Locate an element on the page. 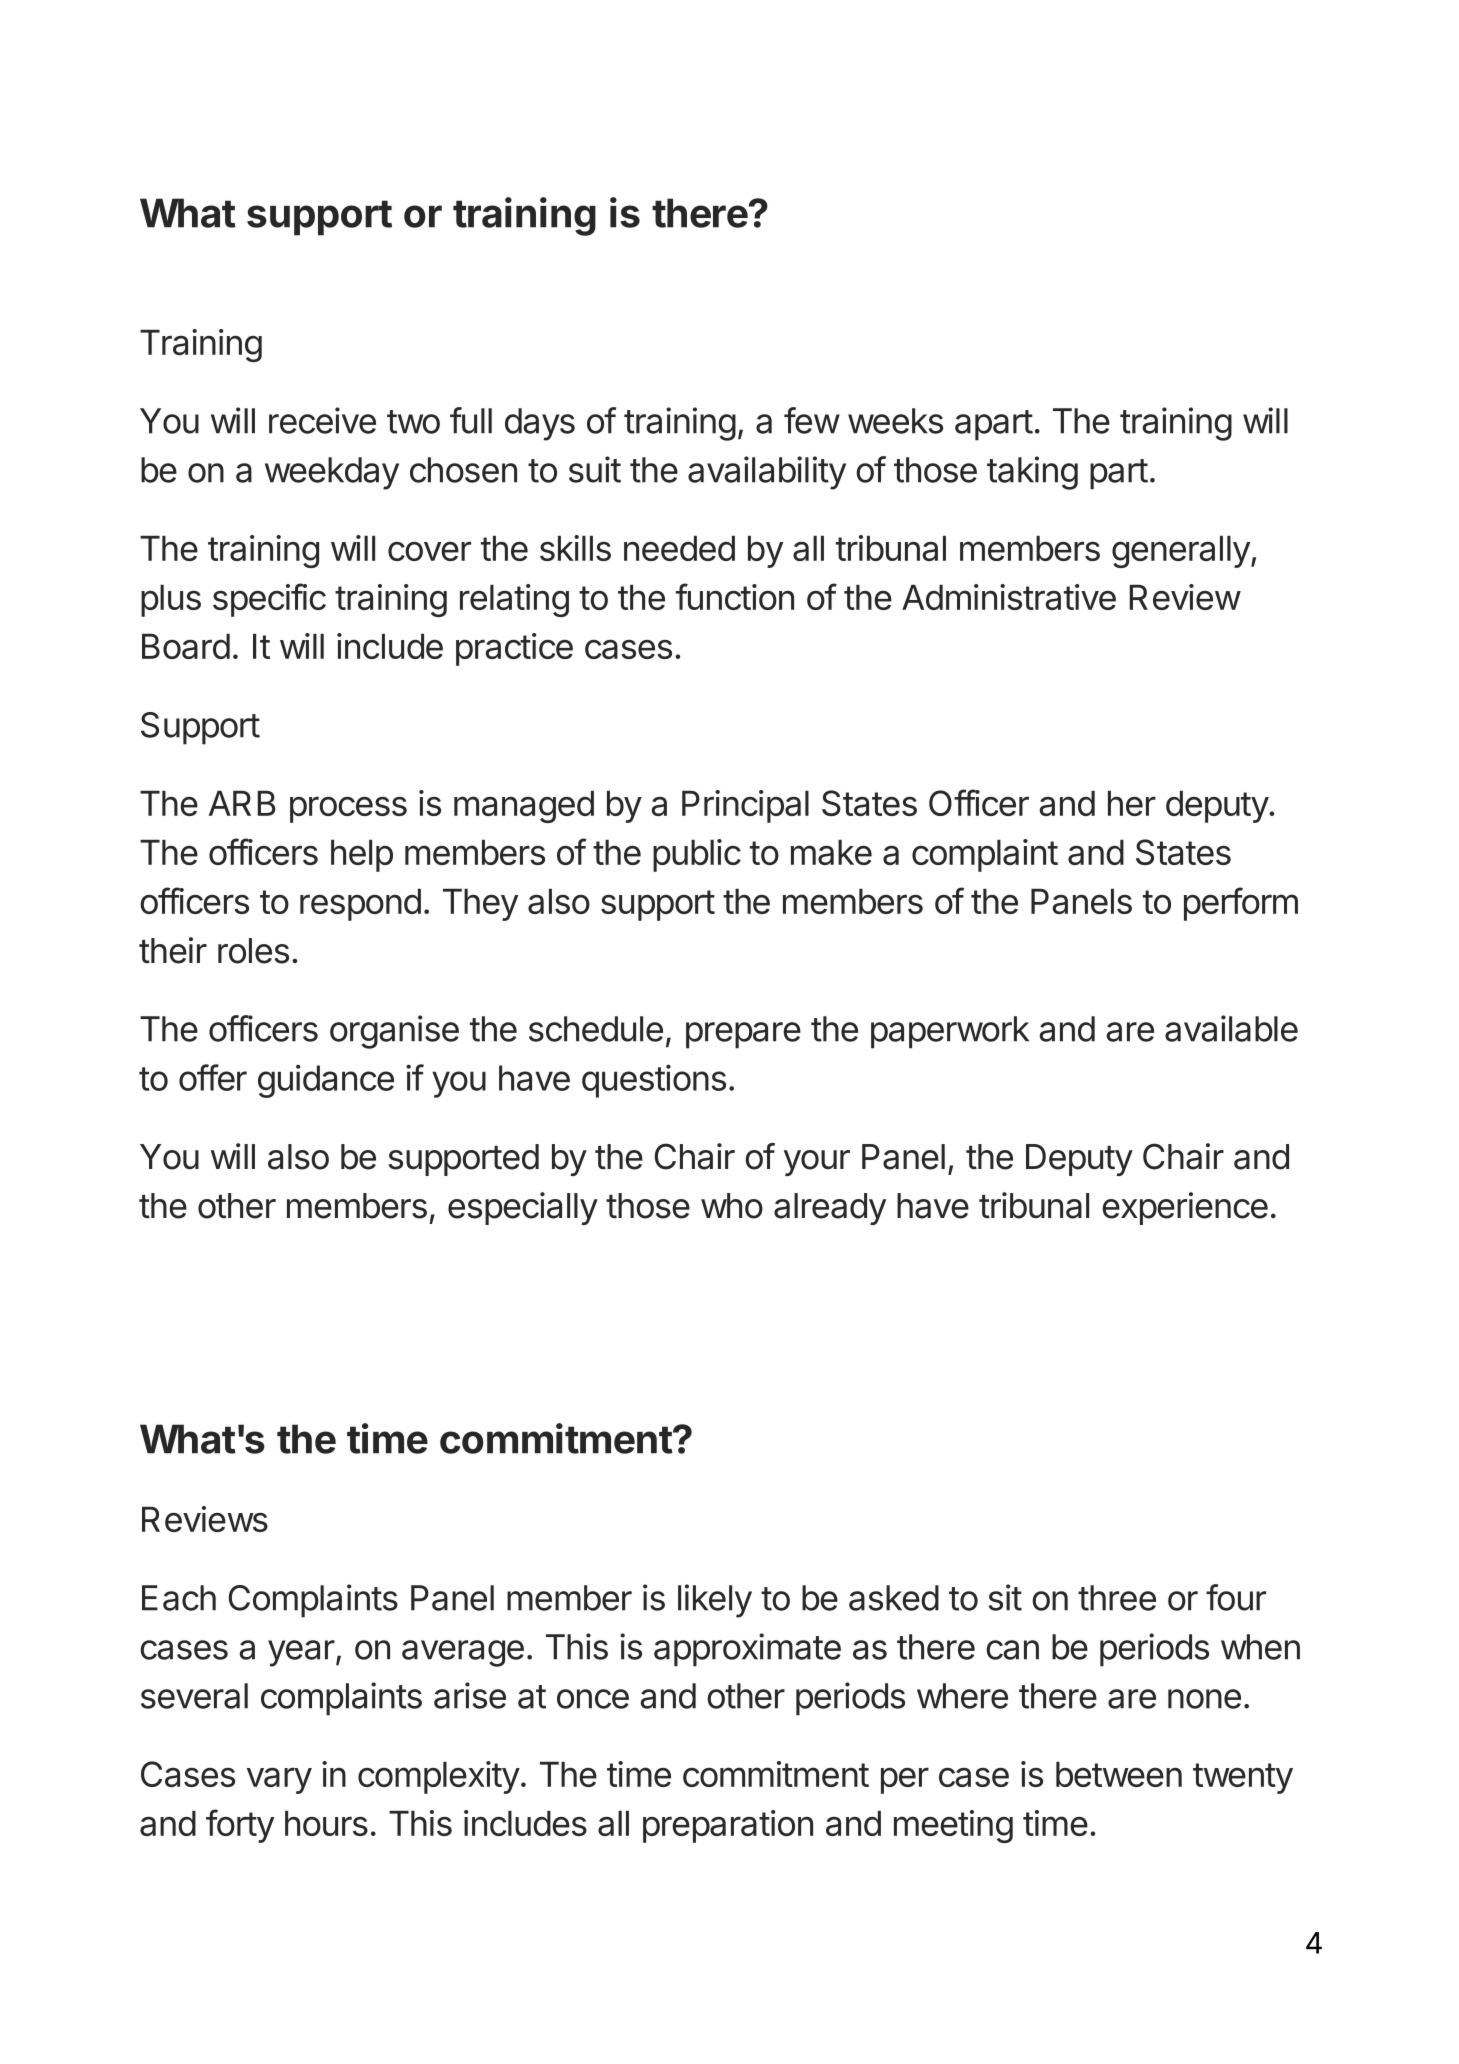 The image size is (1459, 2064). three is located at coordinates (1117, 1598).
